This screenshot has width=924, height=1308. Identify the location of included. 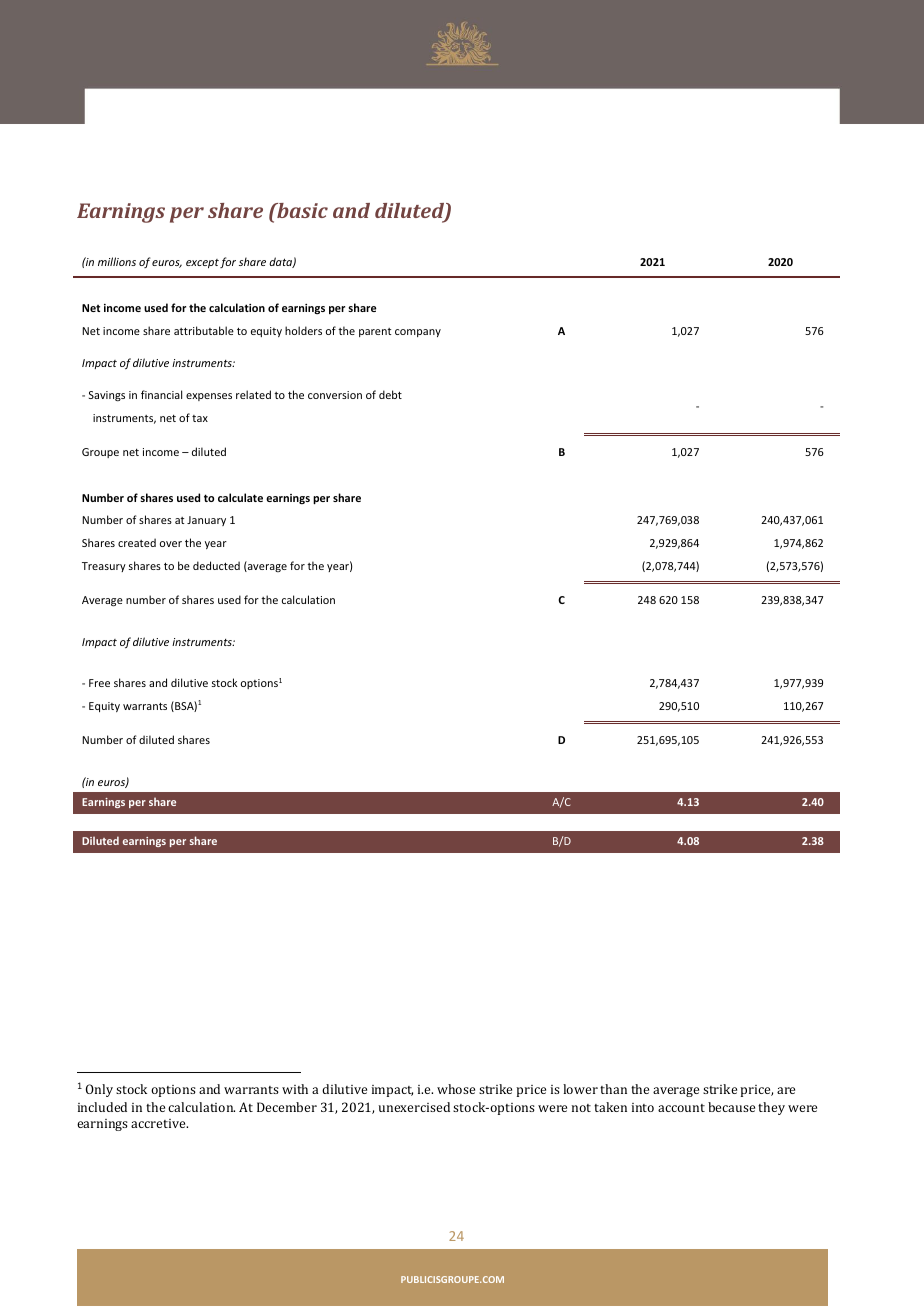
(102, 1107).
